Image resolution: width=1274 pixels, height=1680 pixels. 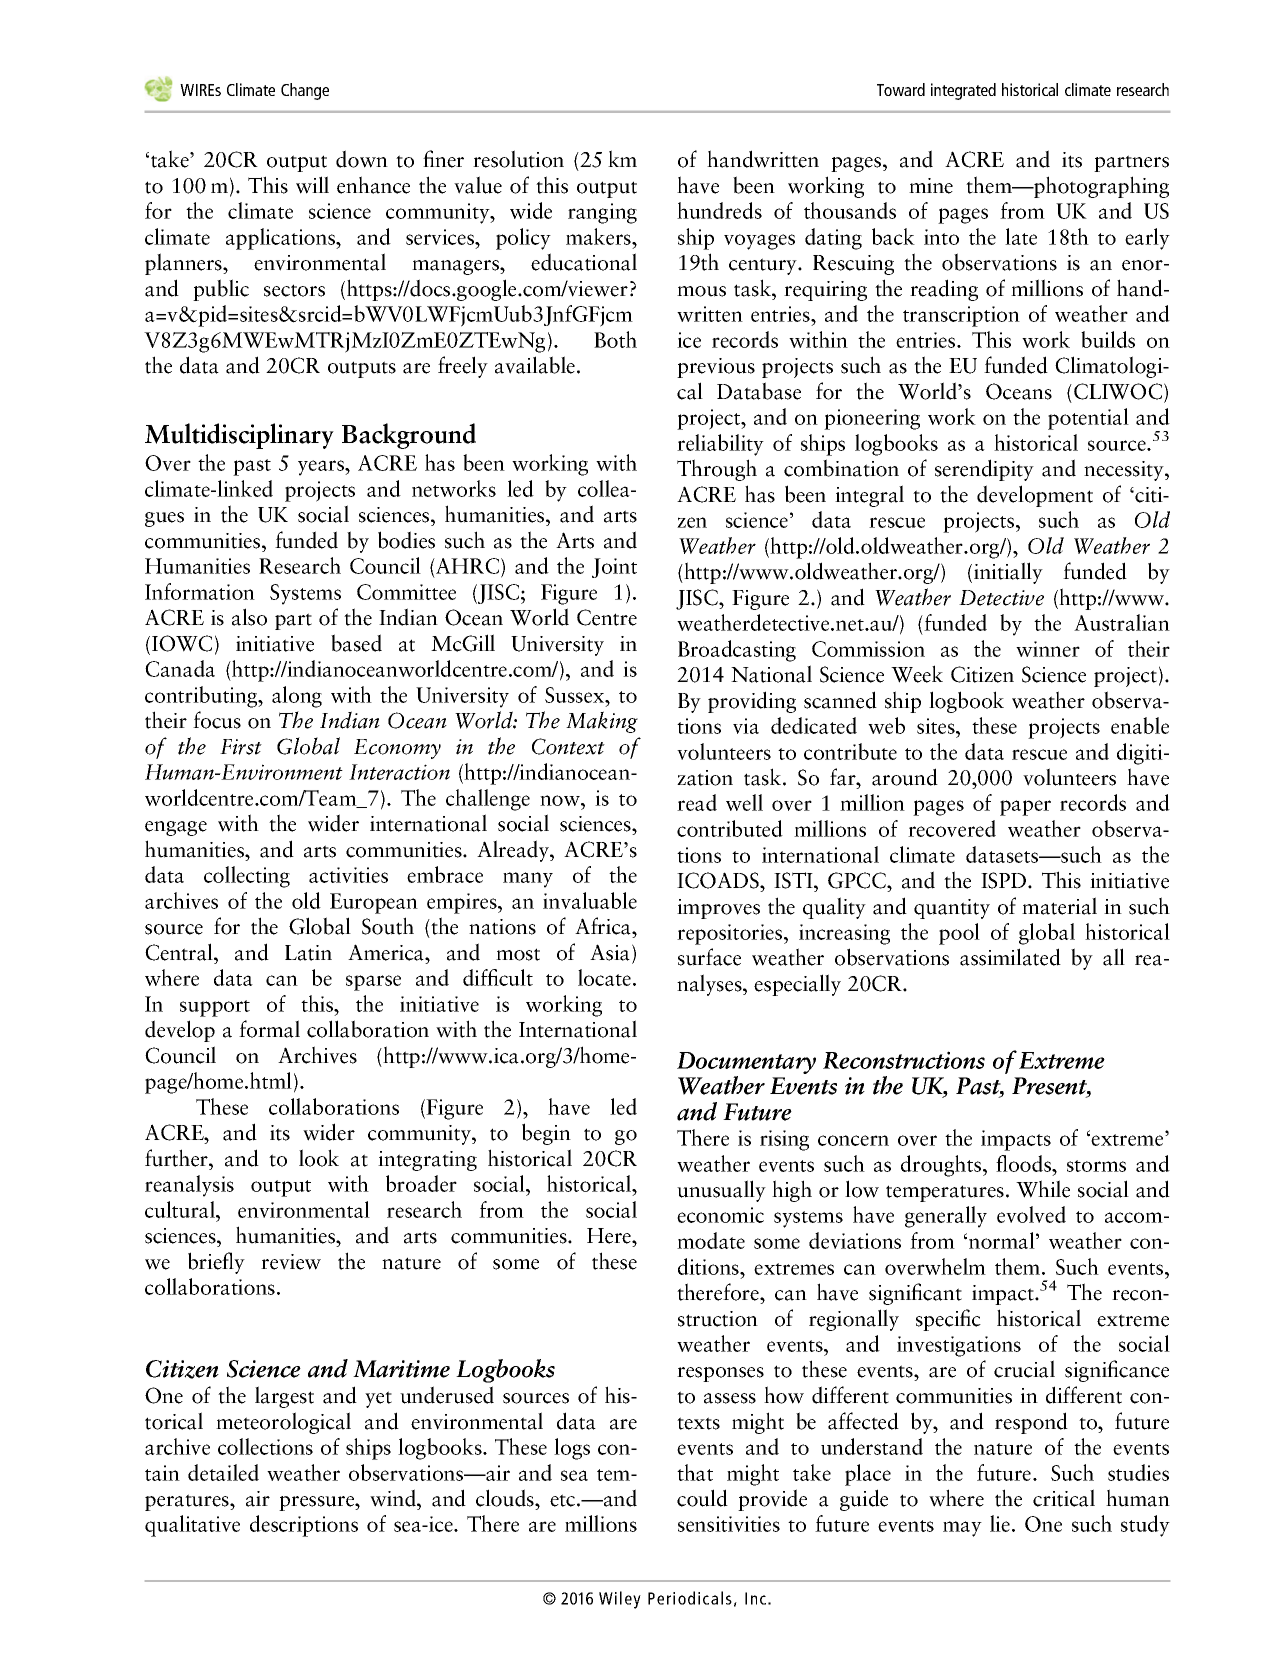 I want to click on collecting, so click(x=247, y=877).
